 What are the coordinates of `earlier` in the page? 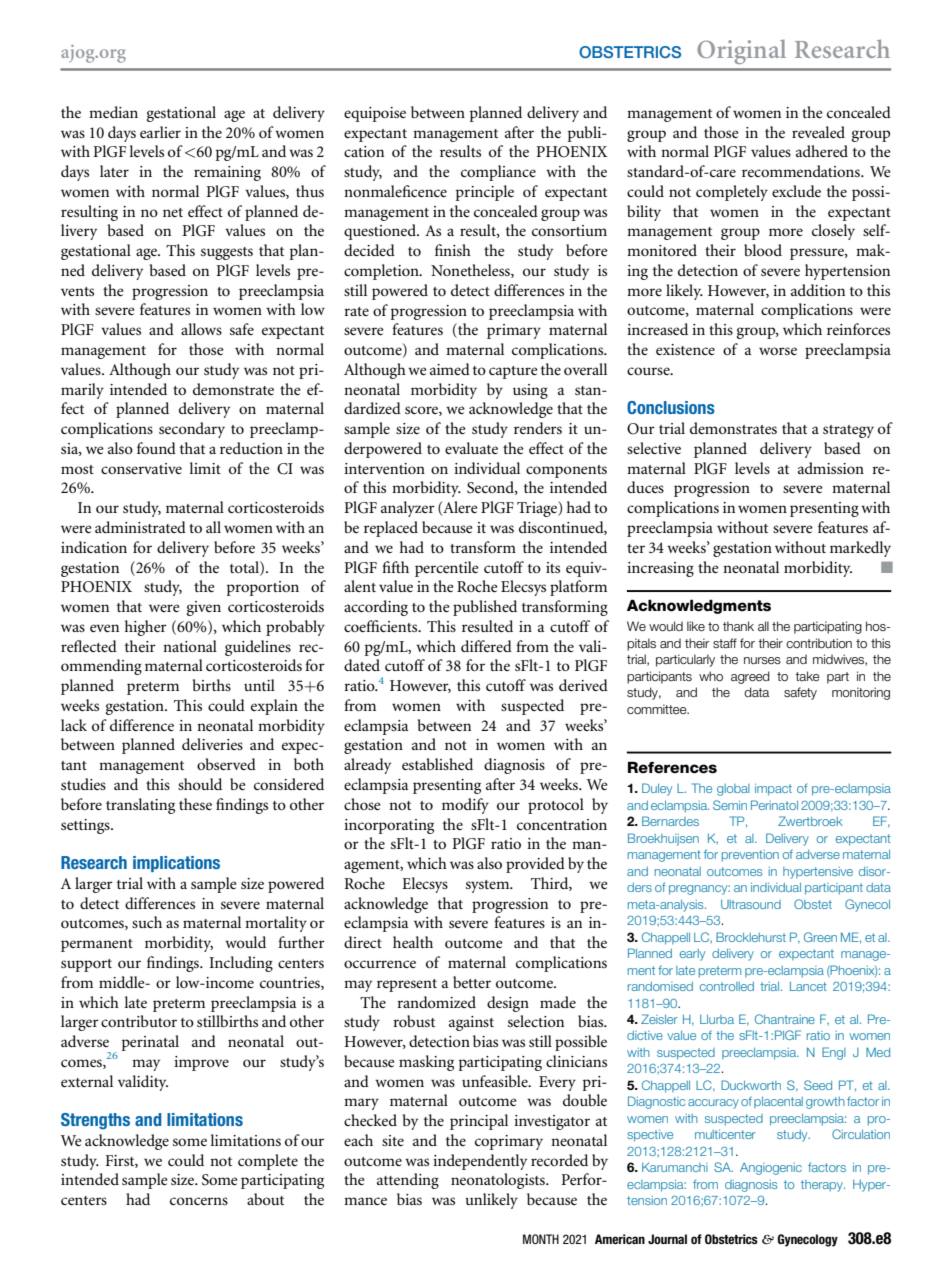 It's located at (160, 132).
